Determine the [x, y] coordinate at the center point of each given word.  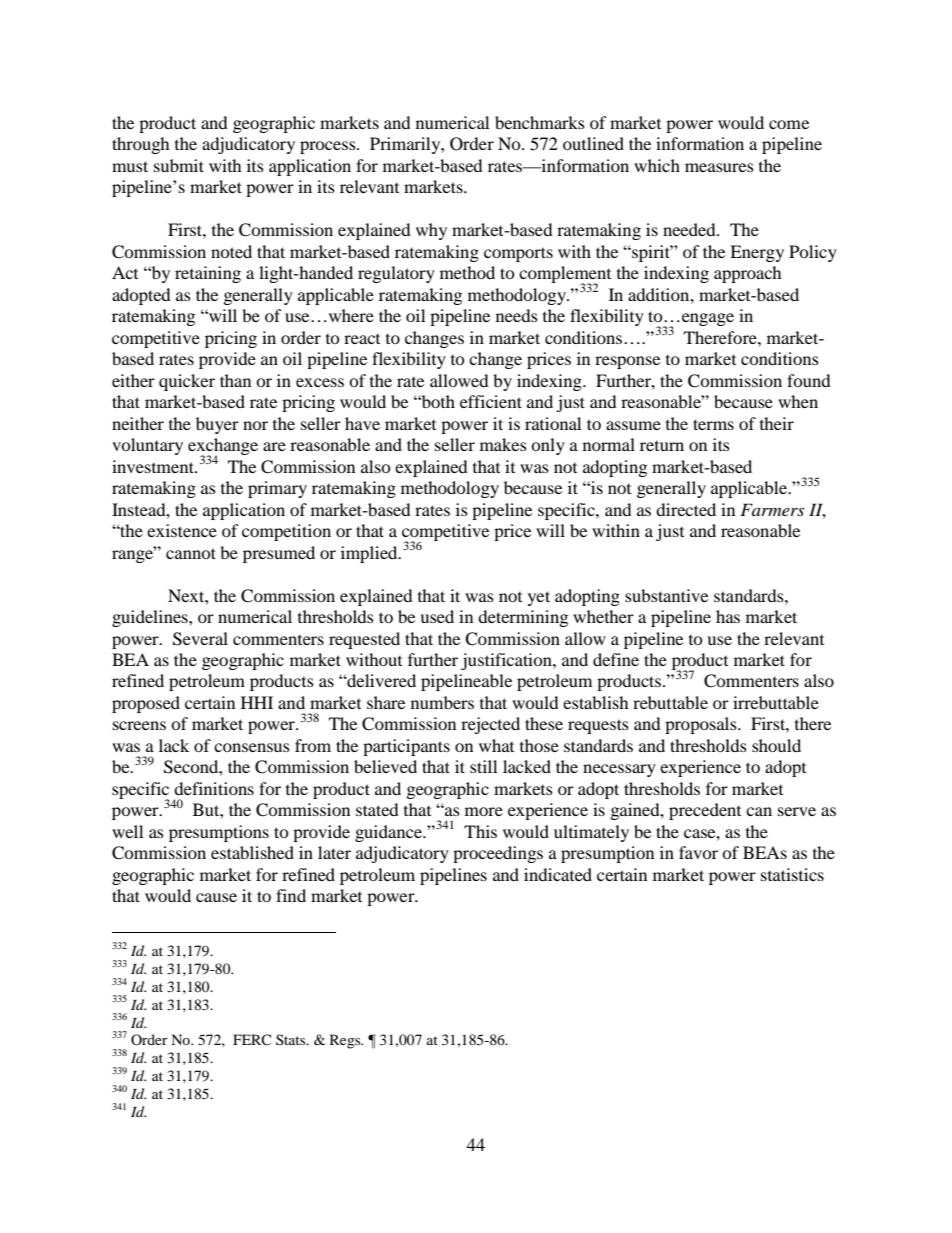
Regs [346, 1041]
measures [719, 167]
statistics [792, 874]
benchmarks [540, 122]
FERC [252, 1039]
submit [179, 165]
